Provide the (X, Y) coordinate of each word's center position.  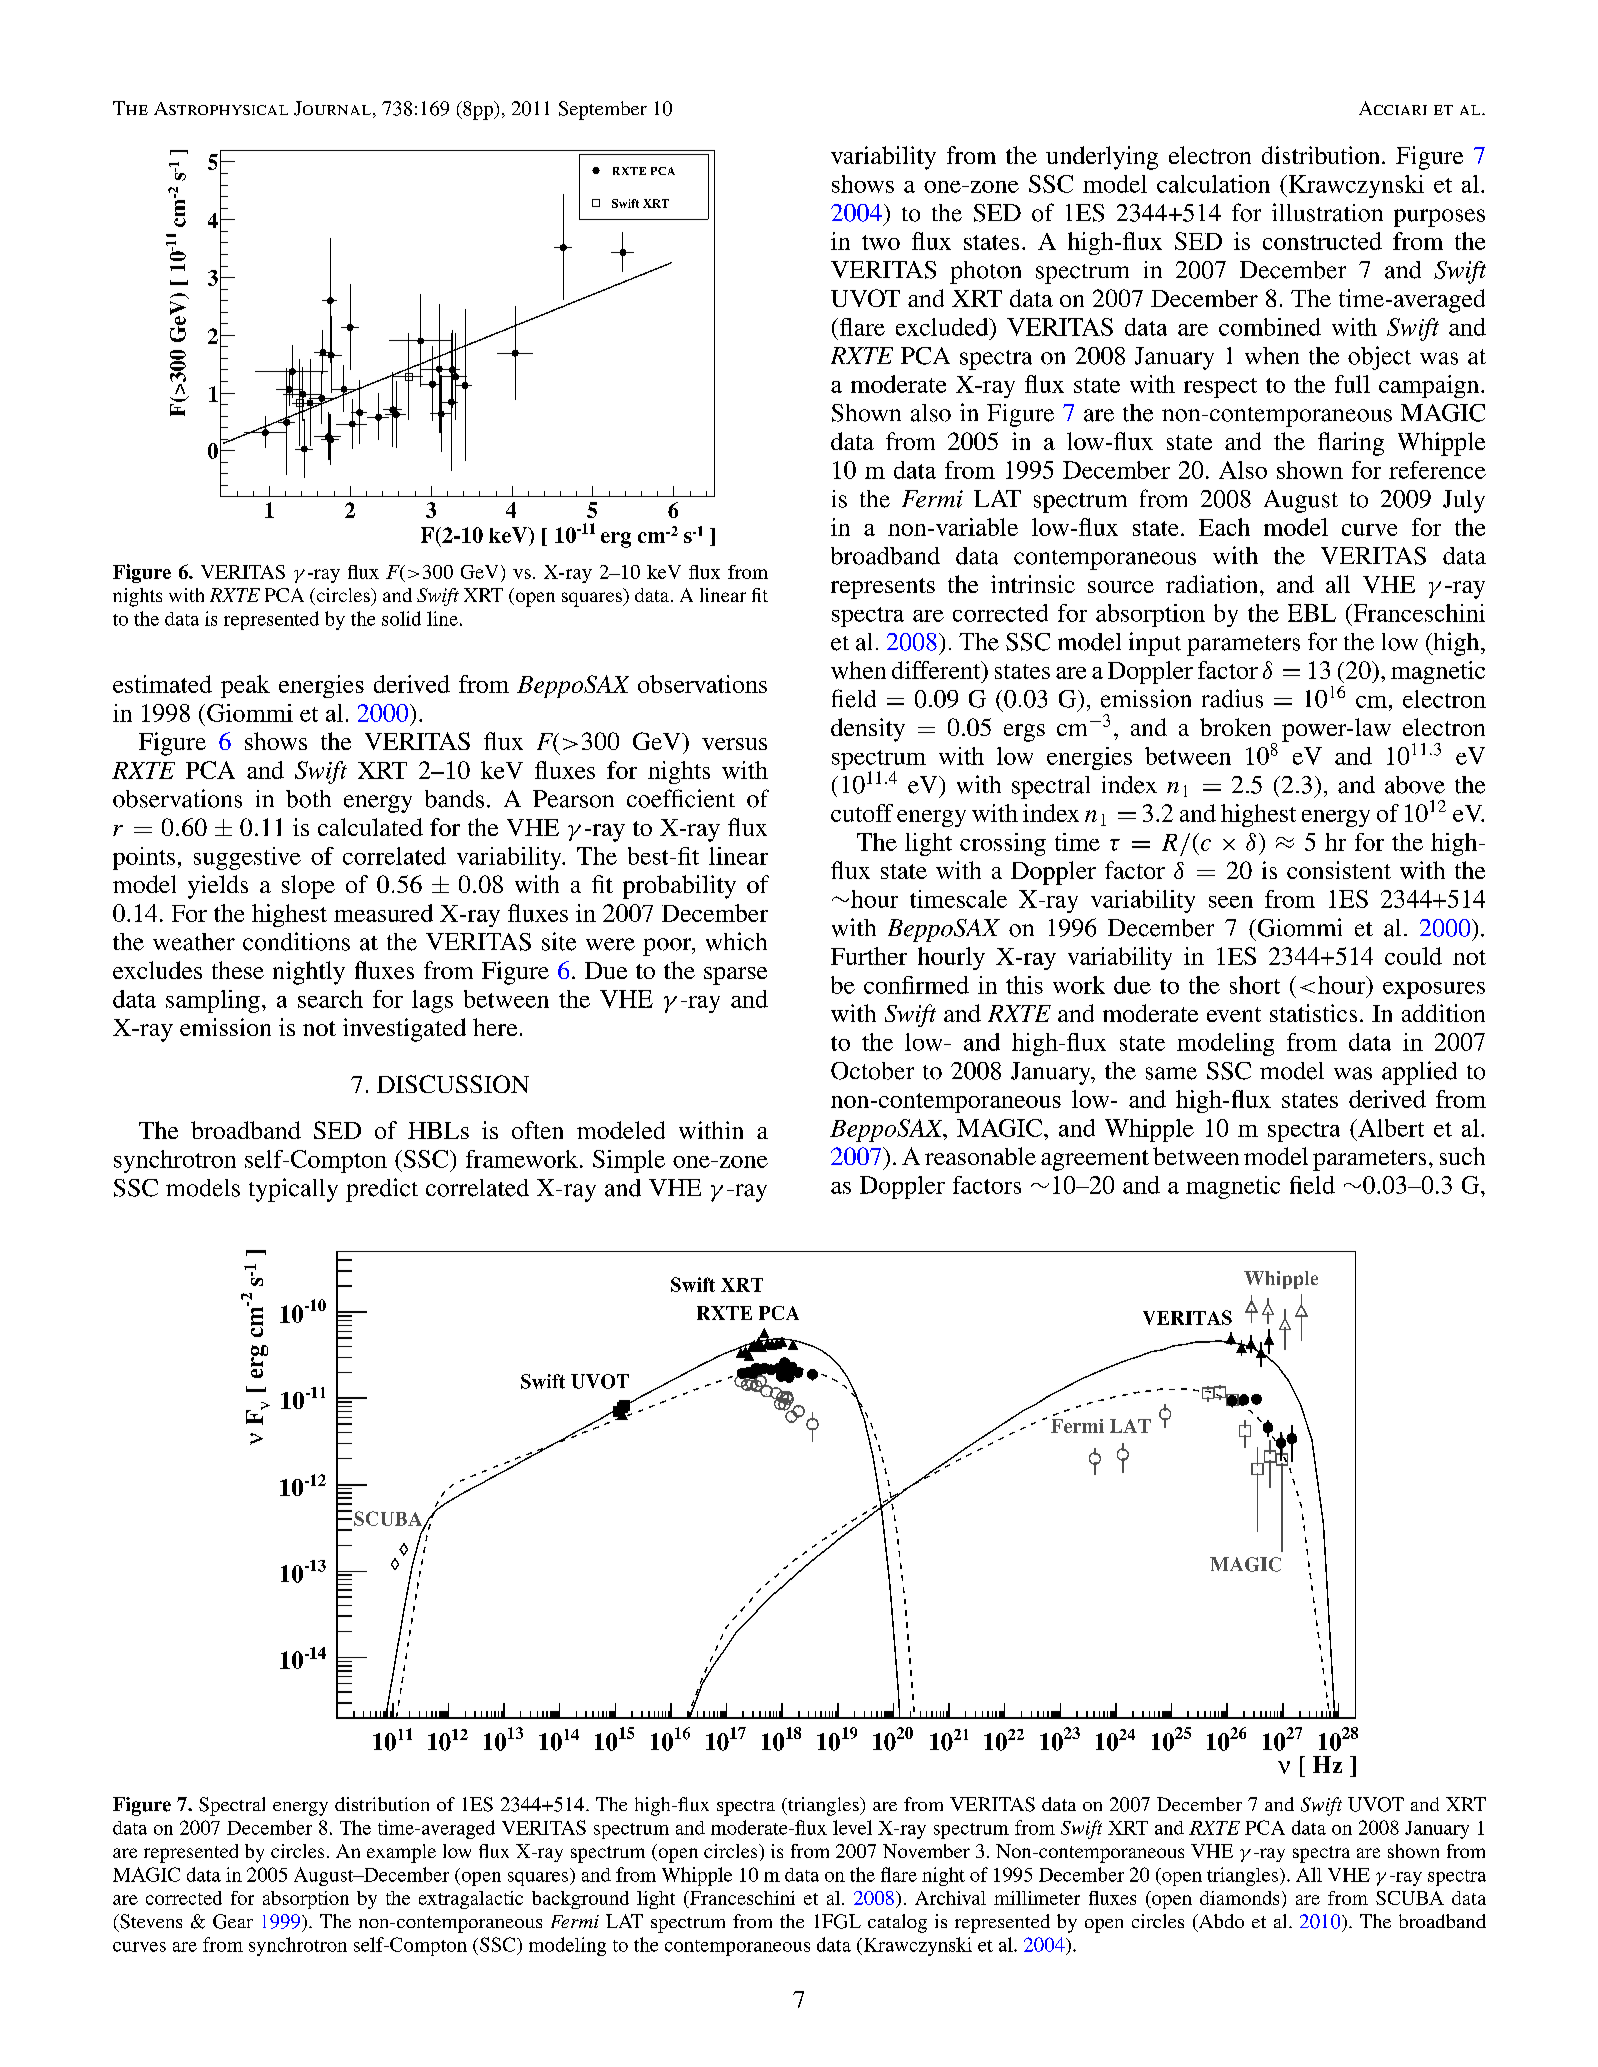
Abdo (1220, 1922)
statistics (1313, 1013)
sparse (735, 976)
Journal (332, 108)
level (852, 1827)
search (330, 999)
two (881, 242)
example (401, 1853)
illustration (1327, 212)
